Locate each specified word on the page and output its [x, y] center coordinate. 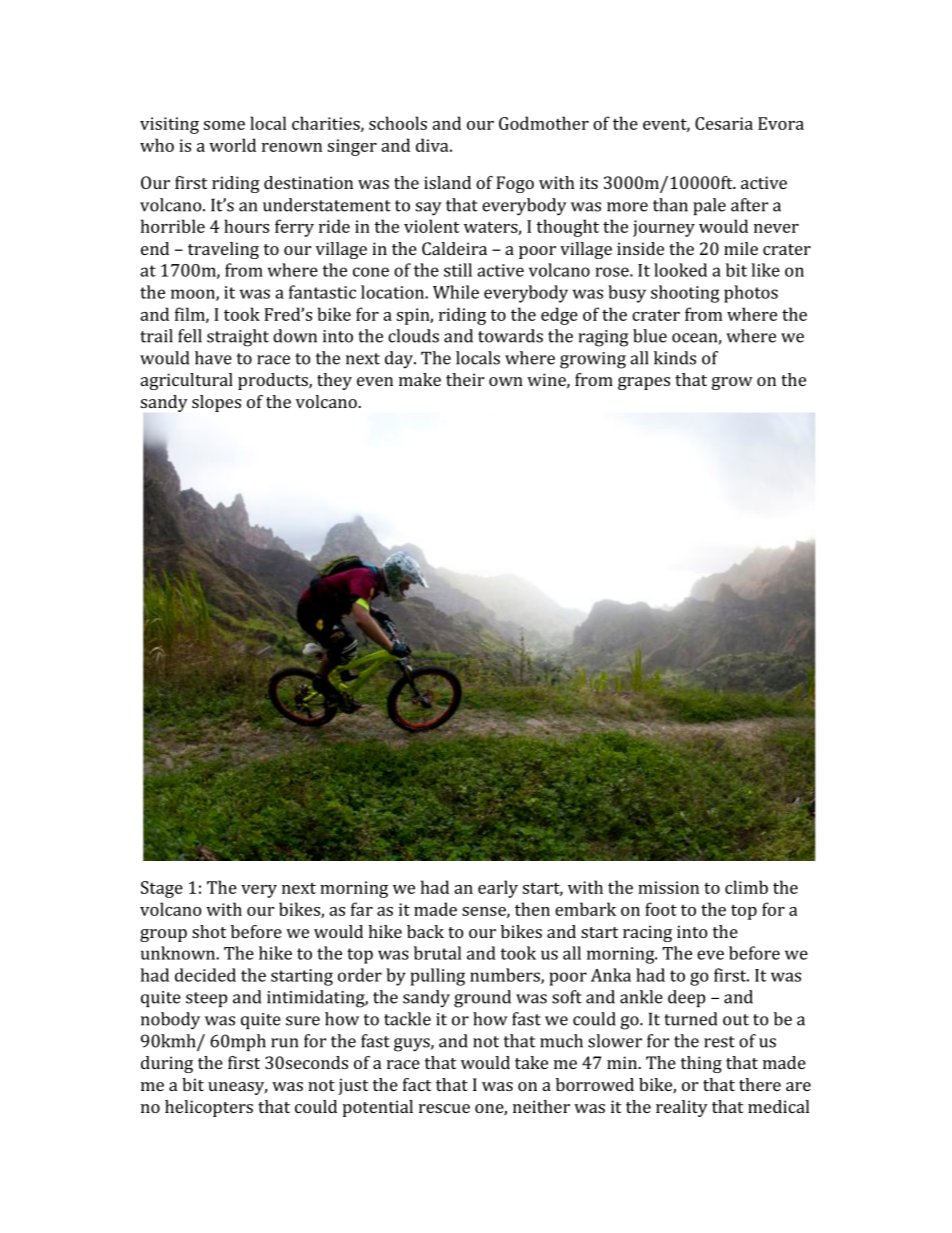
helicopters [209, 1108]
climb [746, 887]
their [465, 379]
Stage [162, 889]
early [498, 889]
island [447, 182]
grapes [644, 383]
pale [709, 206]
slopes [216, 403]
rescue [444, 1108]
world [232, 145]
